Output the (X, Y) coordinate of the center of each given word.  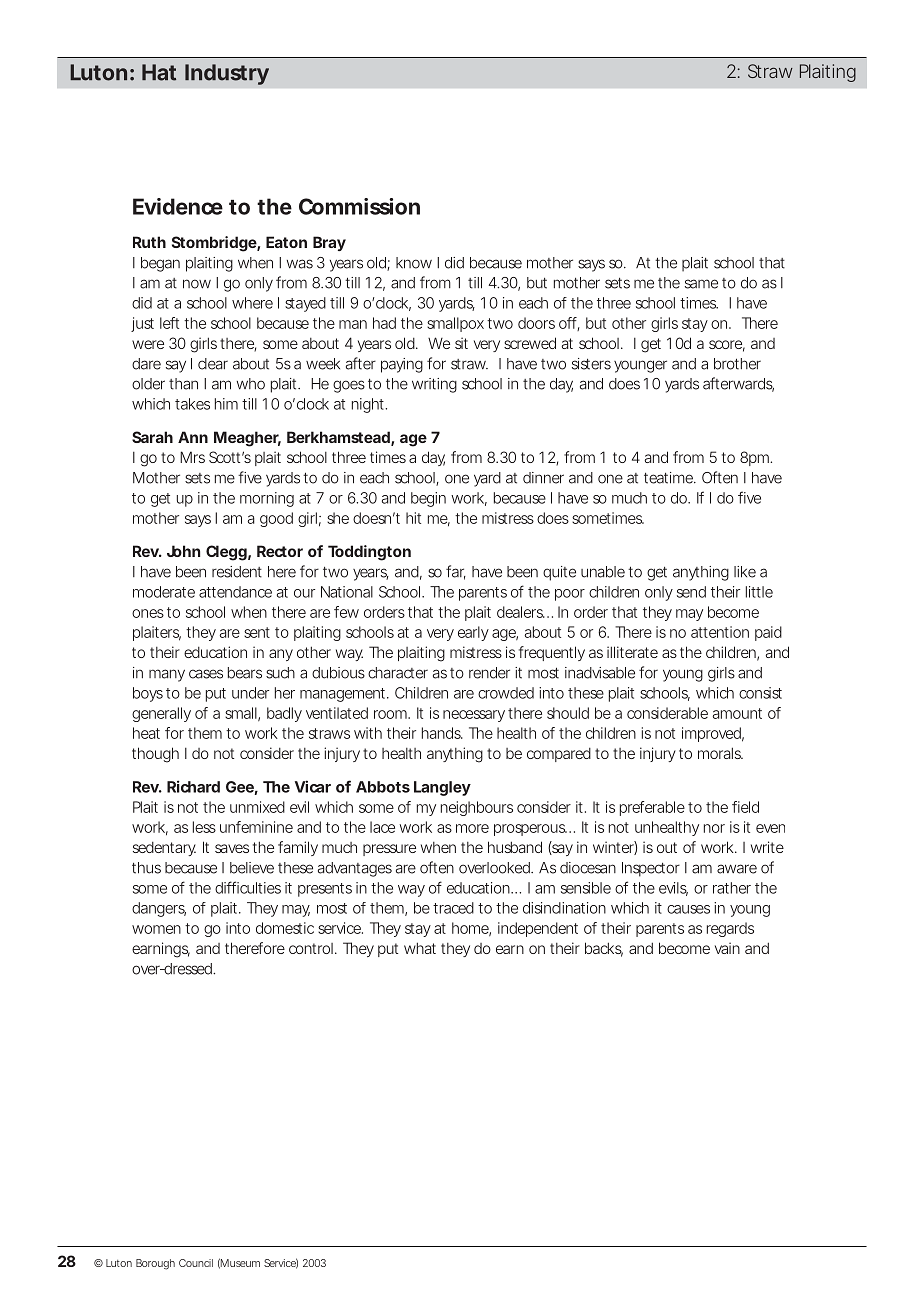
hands (442, 733)
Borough (155, 1264)
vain (727, 948)
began (160, 264)
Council (196, 1263)
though (155, 755)
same (701, 284)
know (414, 263)
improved (711, 734)
